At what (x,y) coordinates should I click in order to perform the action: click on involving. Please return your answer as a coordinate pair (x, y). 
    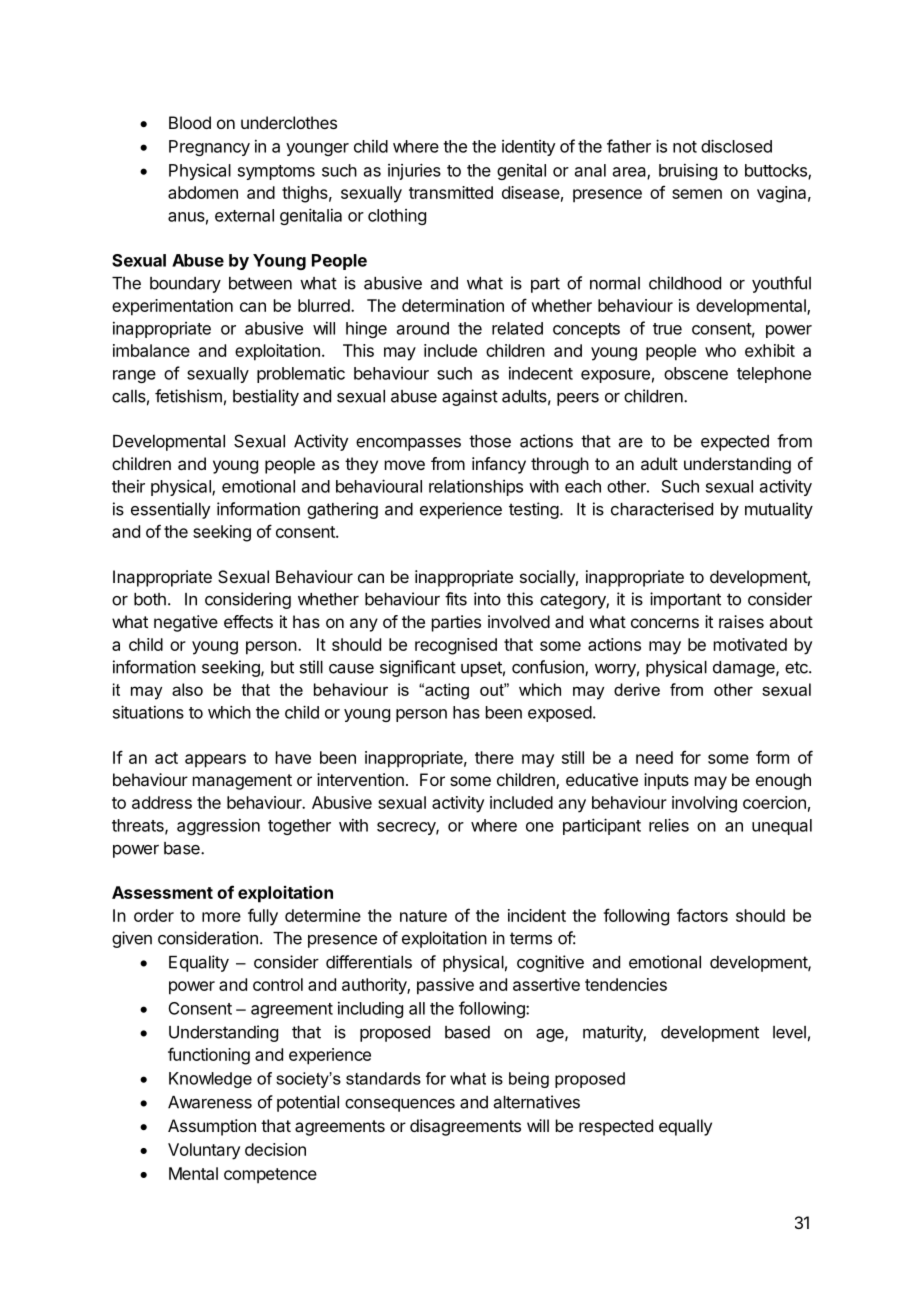
    Looking at the image, I should click on (704, 804).
